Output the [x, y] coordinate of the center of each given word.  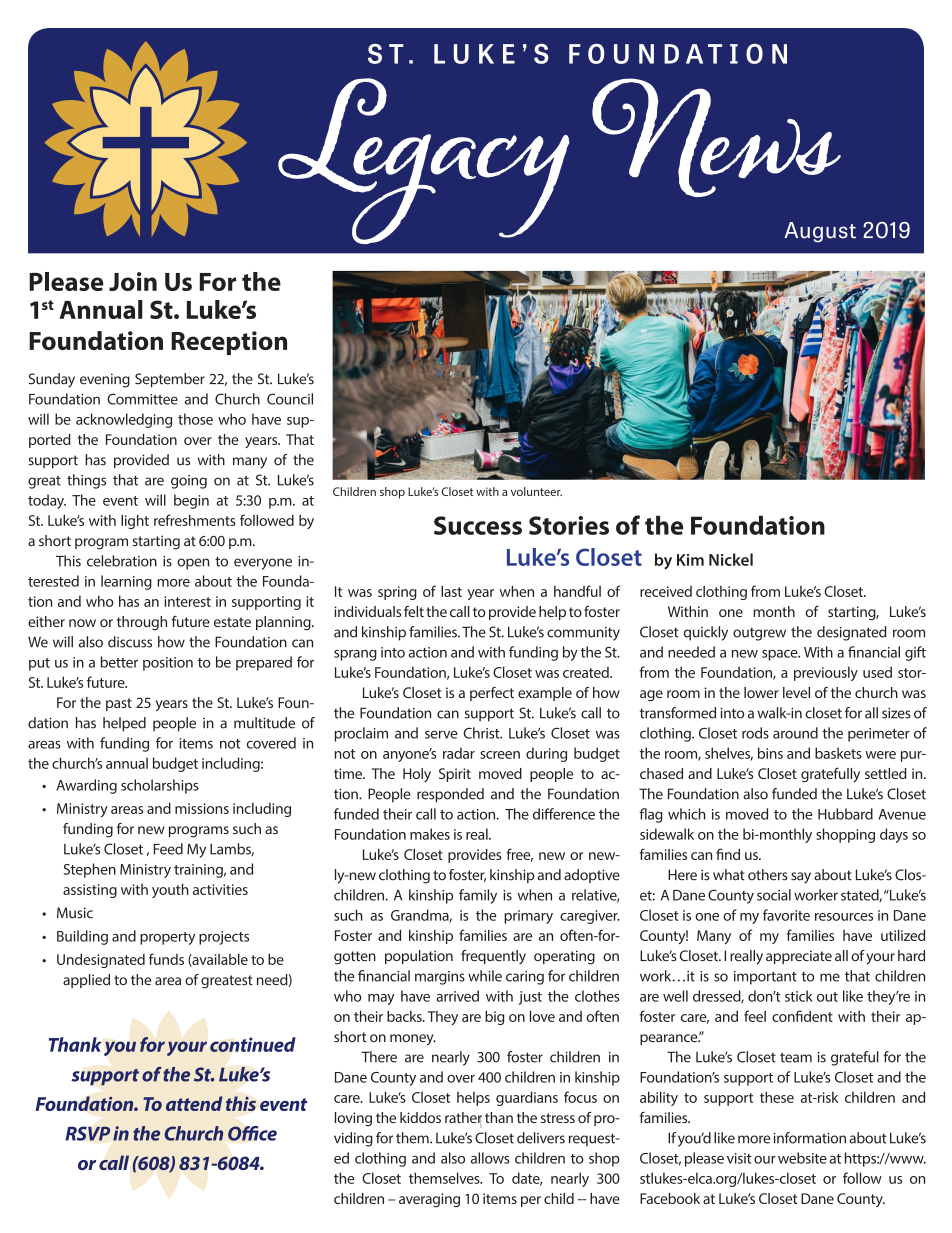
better [119, 662]
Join [133, 281]
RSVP [88, 1133]
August [820, 232]
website [802, 1158]
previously [826, 673]
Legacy [424, 161]
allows [490, 1158]
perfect [492, 694]
